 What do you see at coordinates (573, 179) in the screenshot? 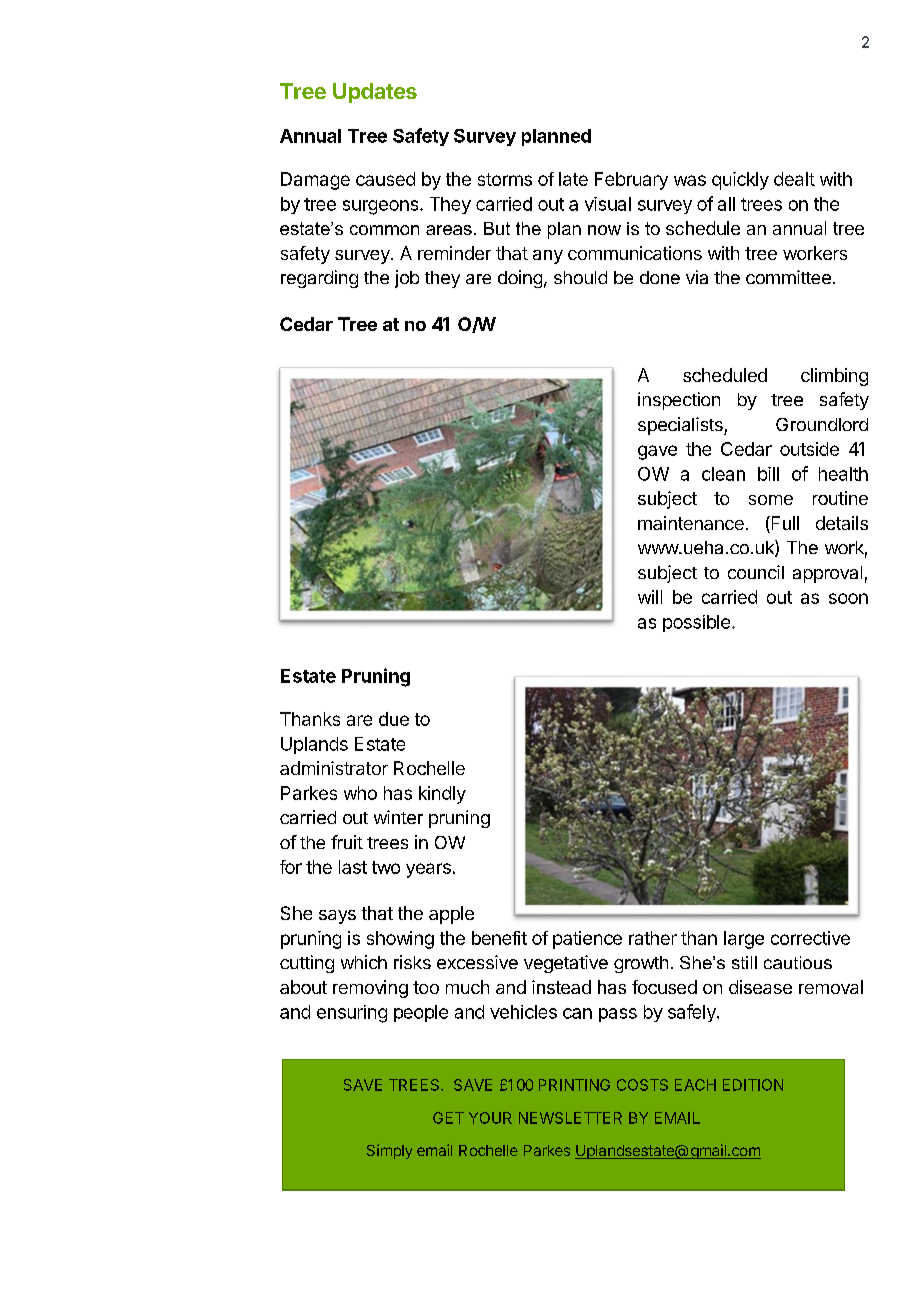
I see `late` at bounding box center [573, 179].
